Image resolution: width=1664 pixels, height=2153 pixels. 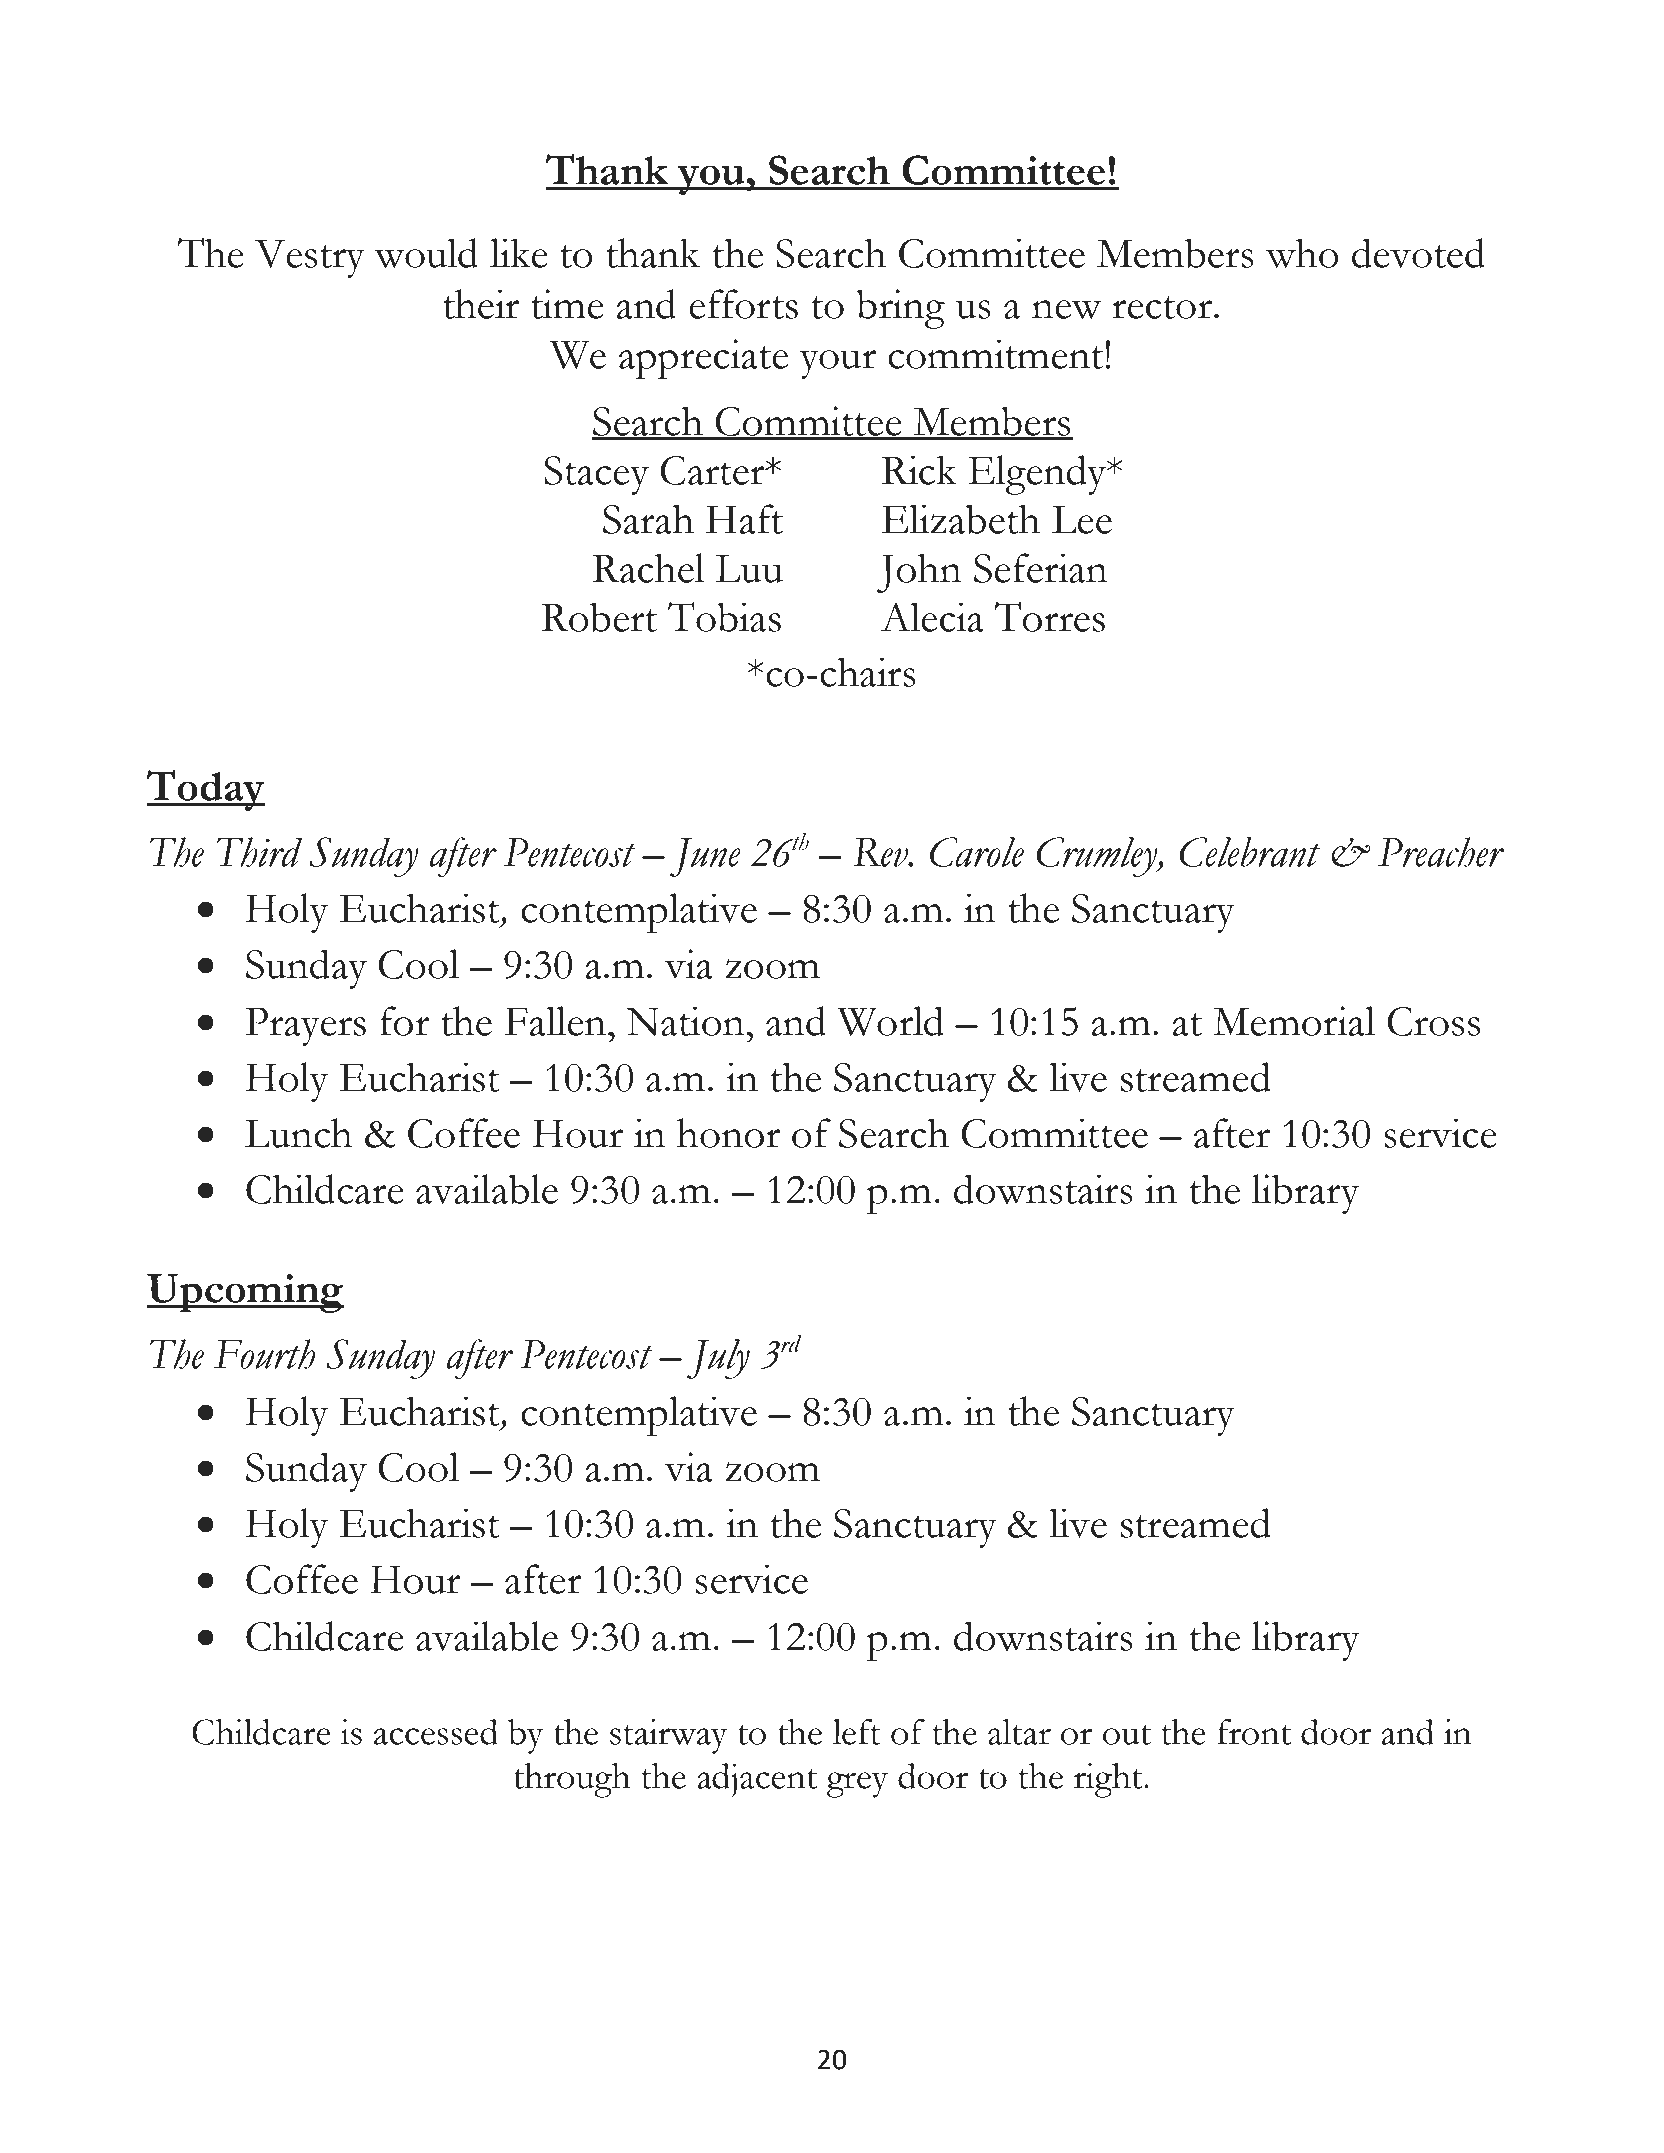 I want to click on July, so click(x=718, y=1359).
